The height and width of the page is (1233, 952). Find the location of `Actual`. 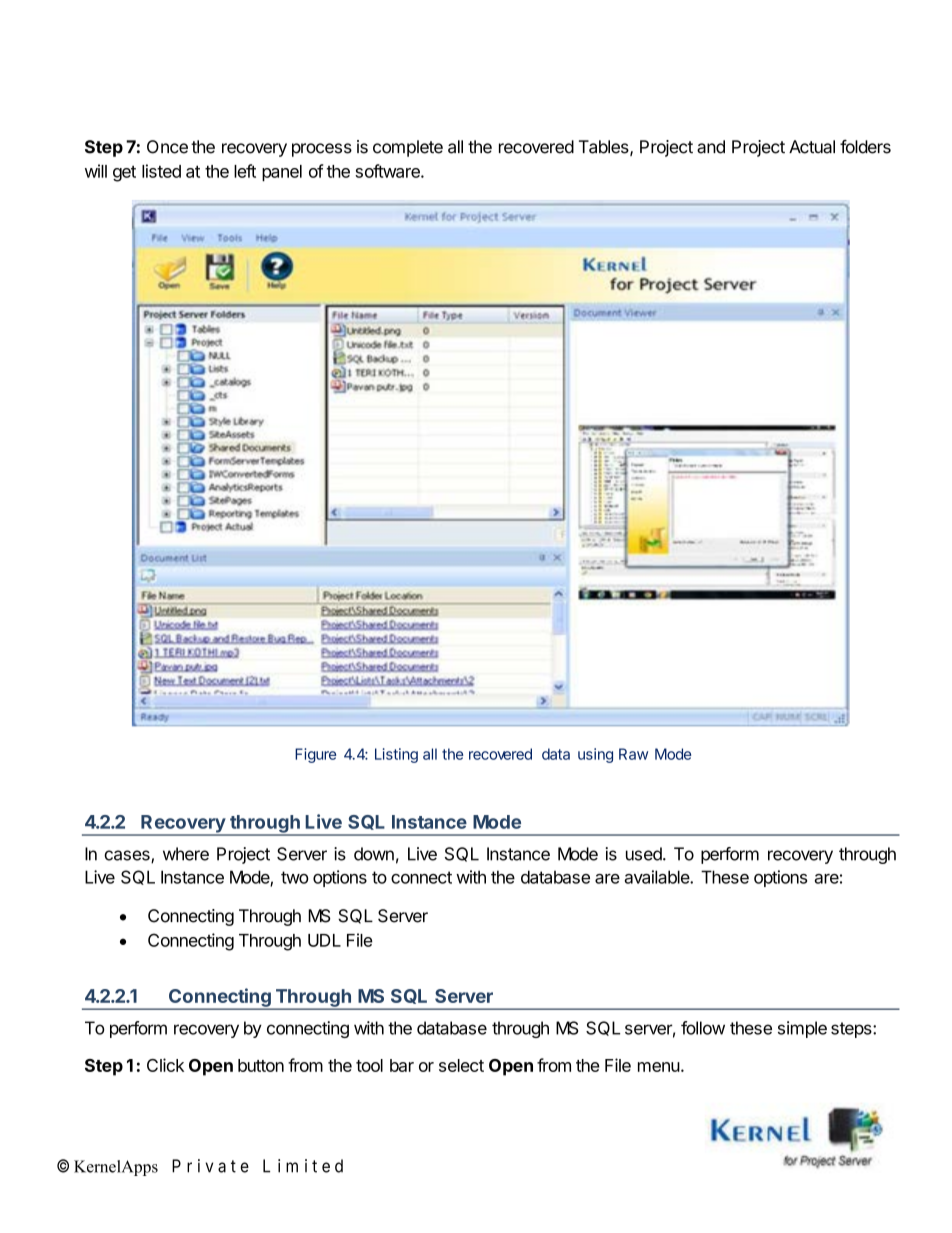

Actual is located at coordinates (812, 147).
